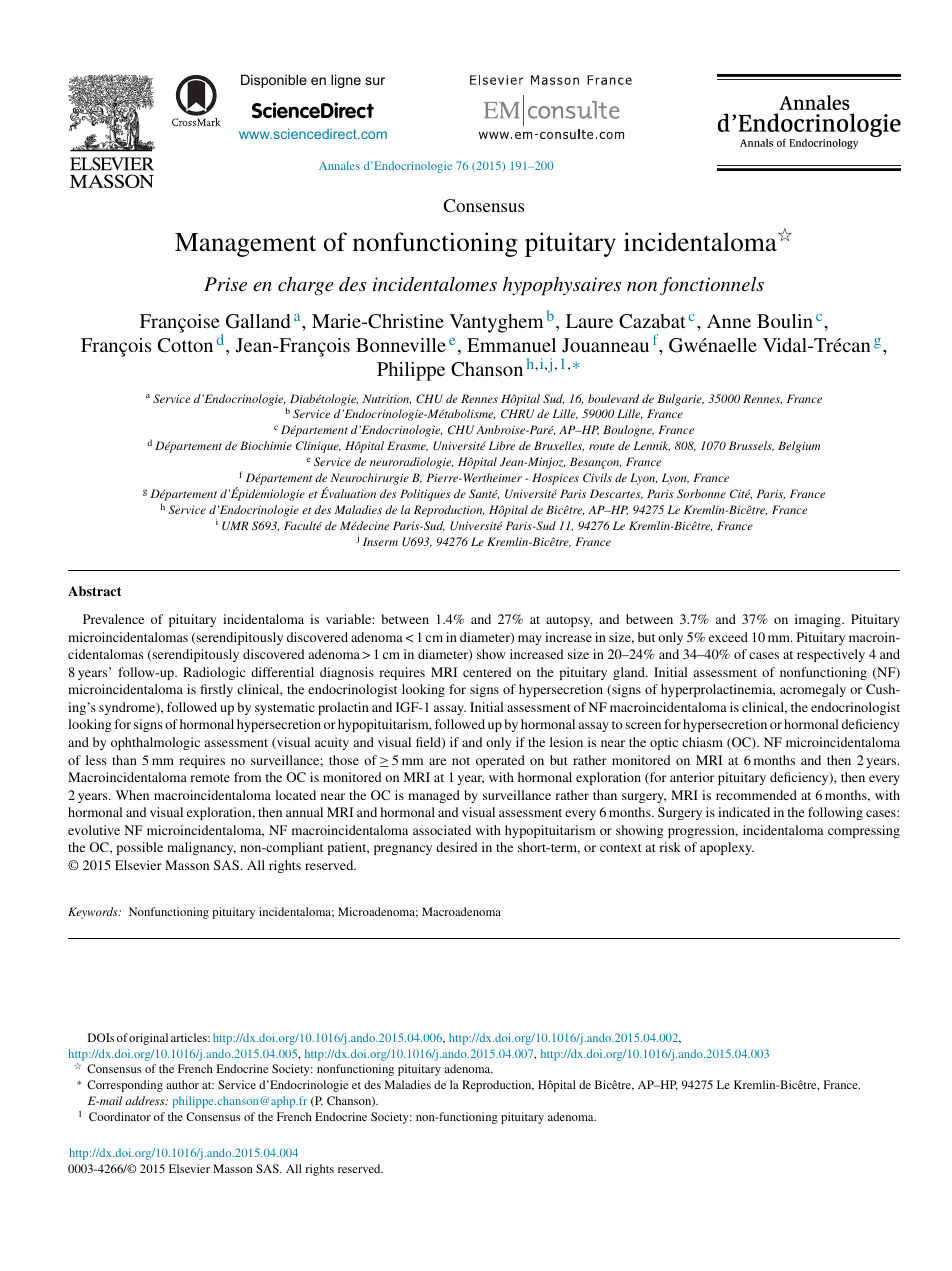 The image size is (952, 1271). What do you see at coordinates (201, 848) in the screenshot?
I see `malignancy` at bounding box center [201, 848].
